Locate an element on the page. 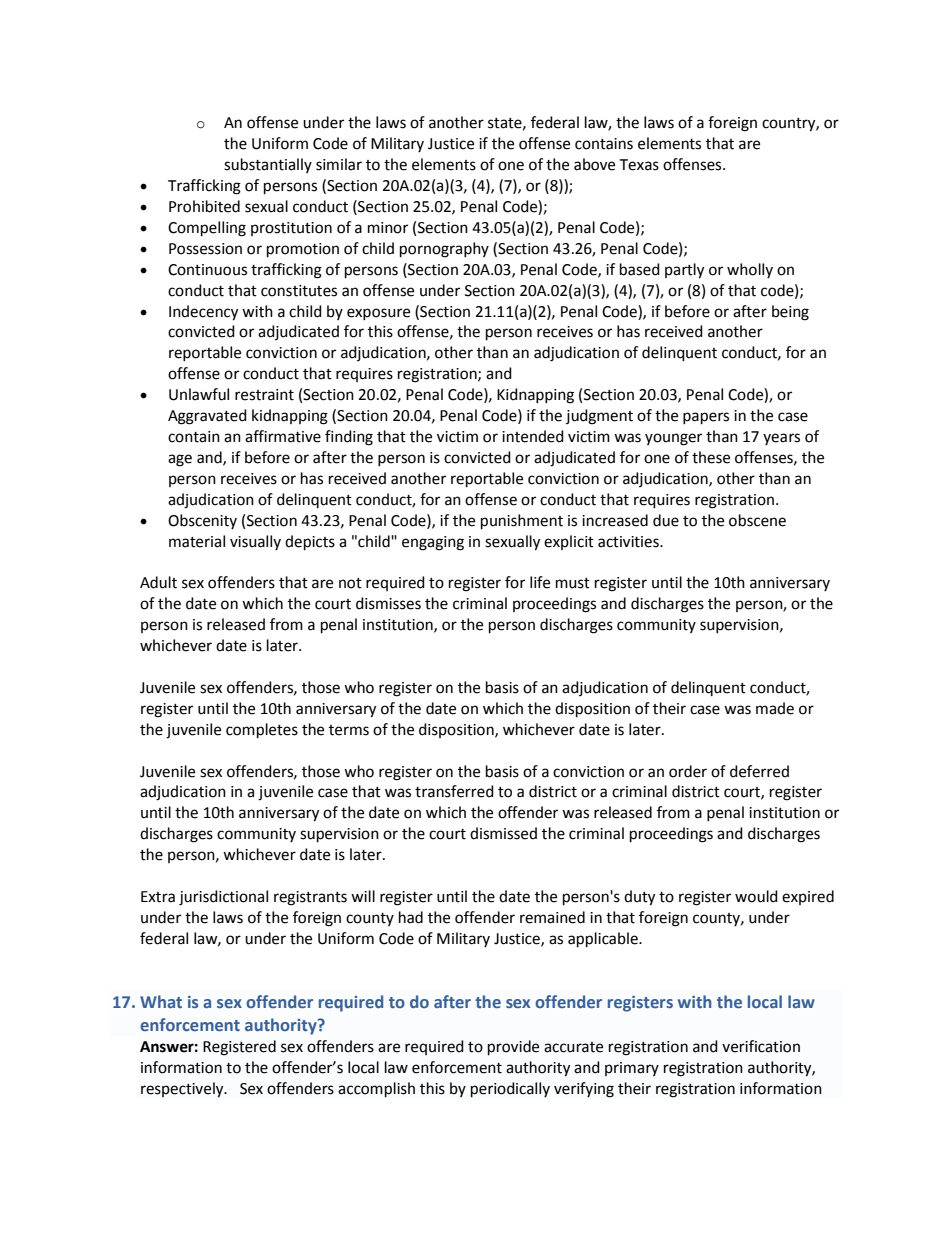 The width and height of the image is (952, 1233). jurisdictional is located at coordinates (223, 898).
